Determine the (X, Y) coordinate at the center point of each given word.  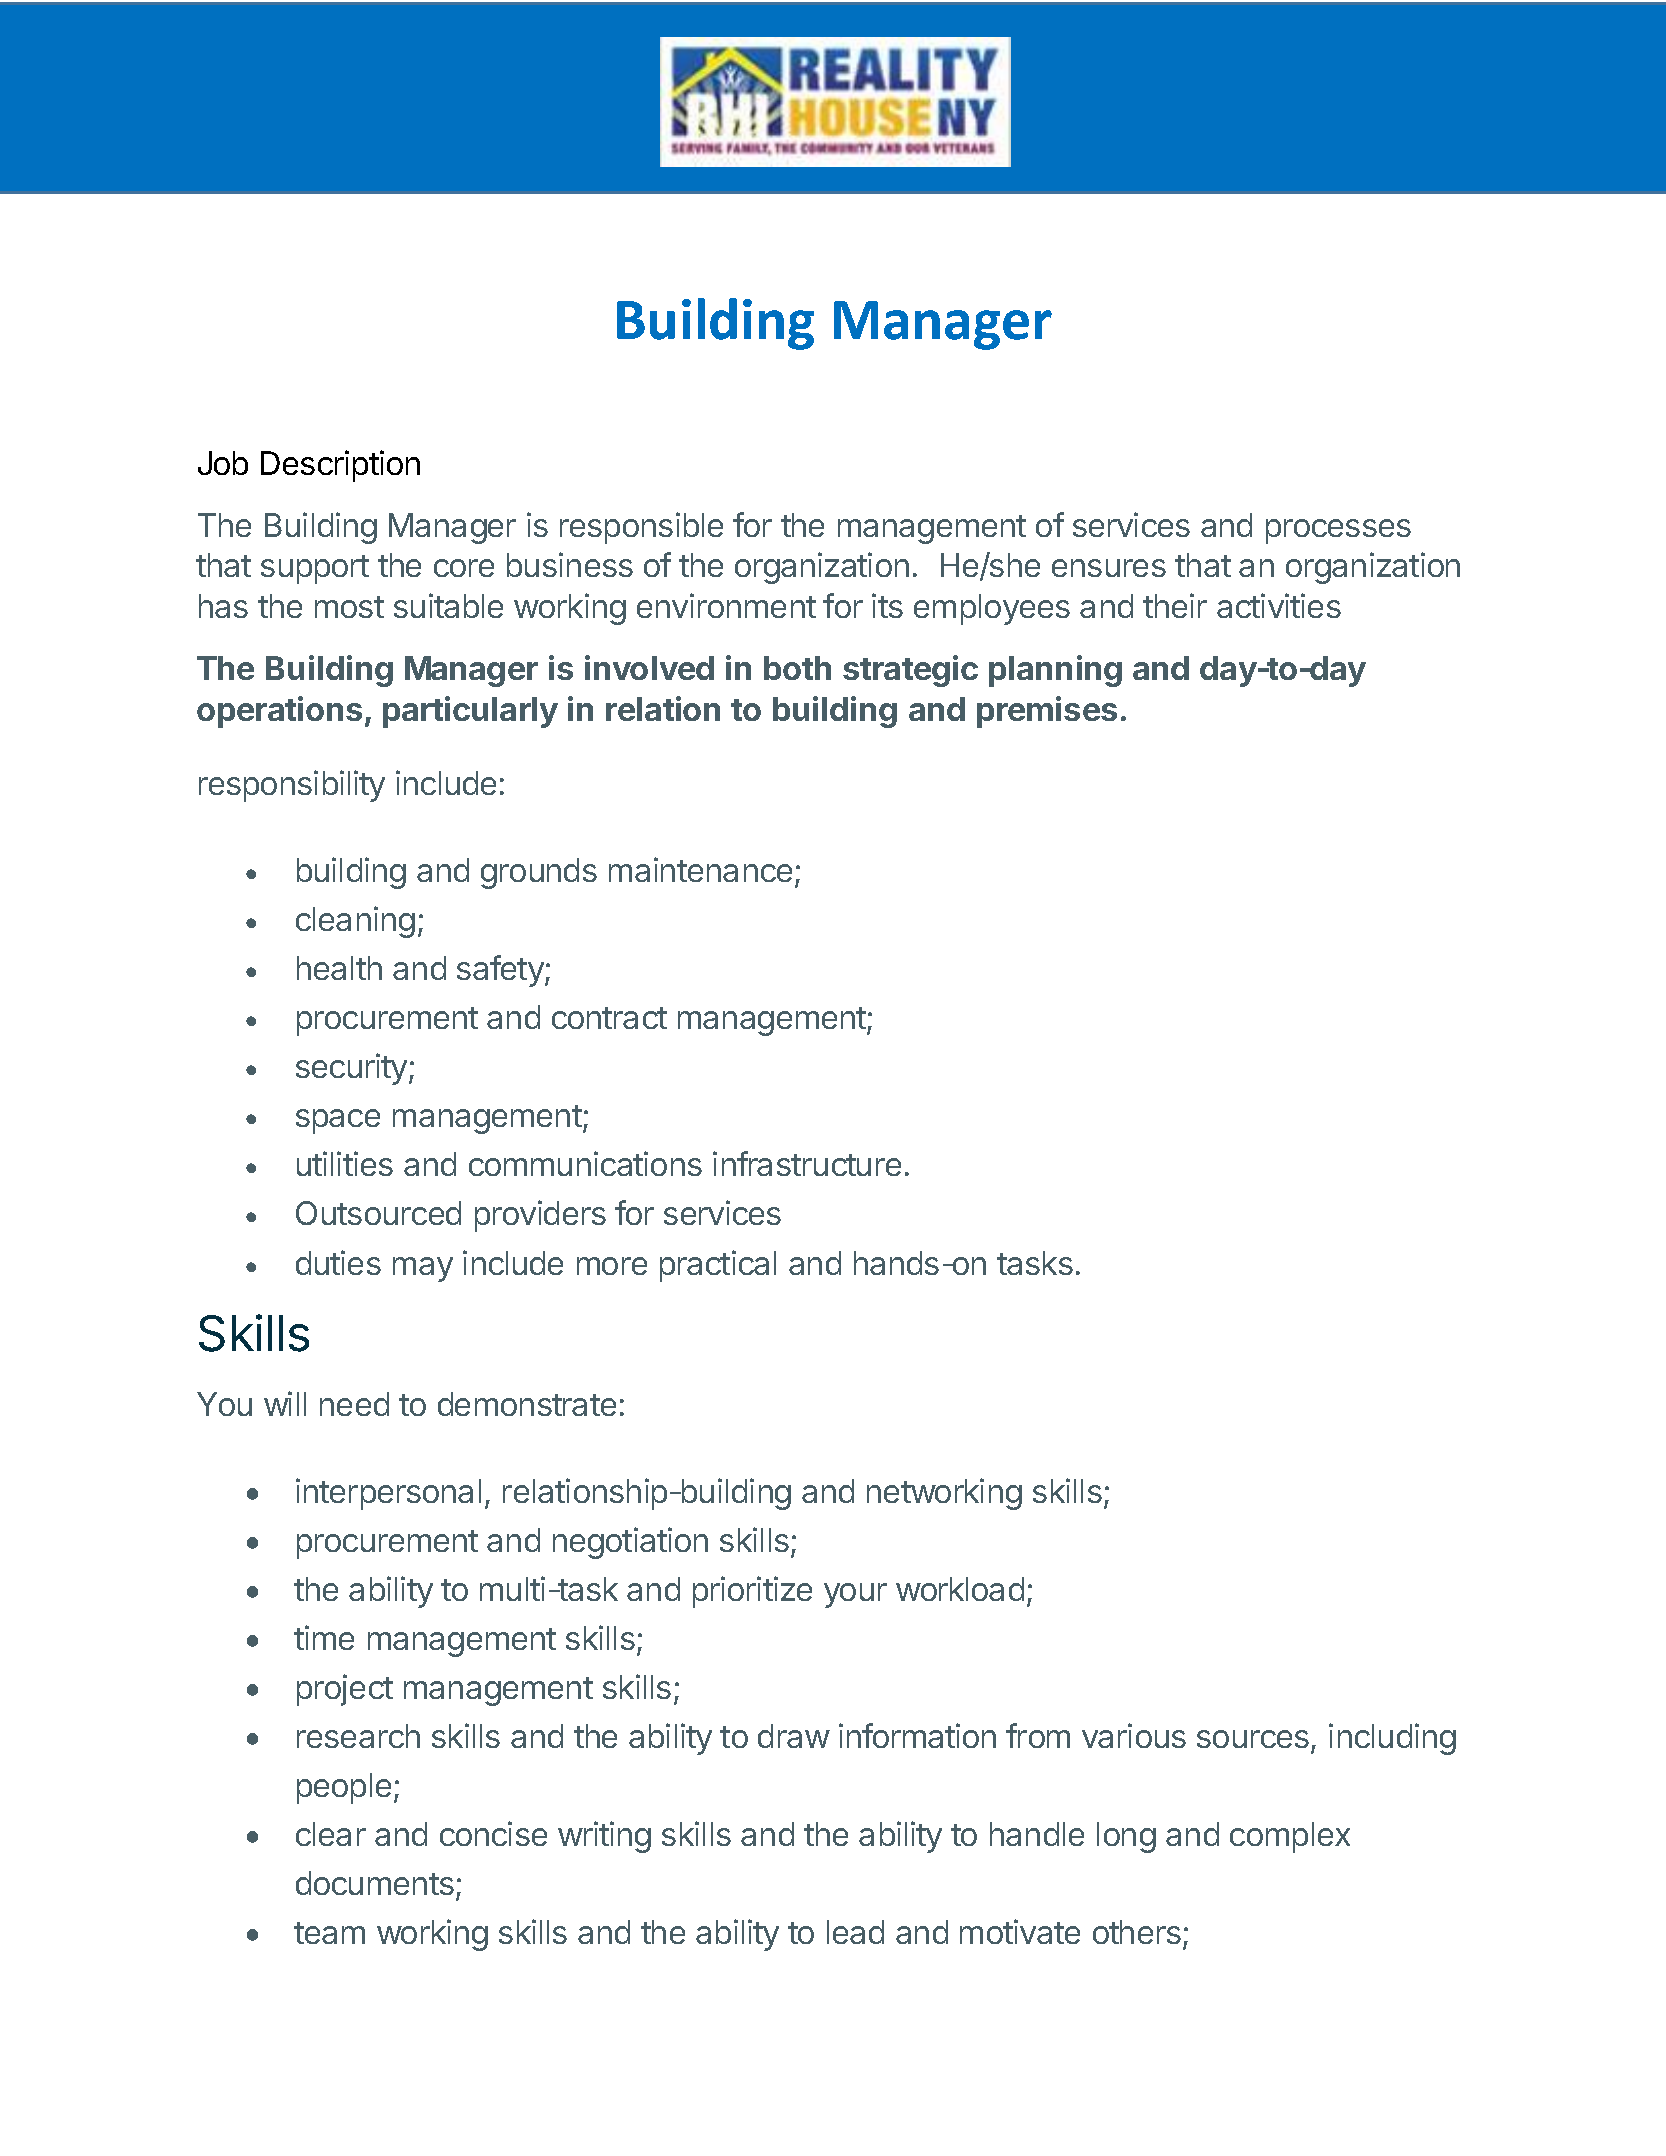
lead (855, 1932)
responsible (641, 528)
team (329, 1933)
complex (1290, 1837)
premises (1047, 712)
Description (340, 466)
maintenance (700, 869)
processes (1338, 531)
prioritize (752, 1592)
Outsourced (378, 1213)
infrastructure (807, 1163)
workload (960, 1589)
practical (718, 1266)
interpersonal (388, 1494)
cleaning (355, 922)
